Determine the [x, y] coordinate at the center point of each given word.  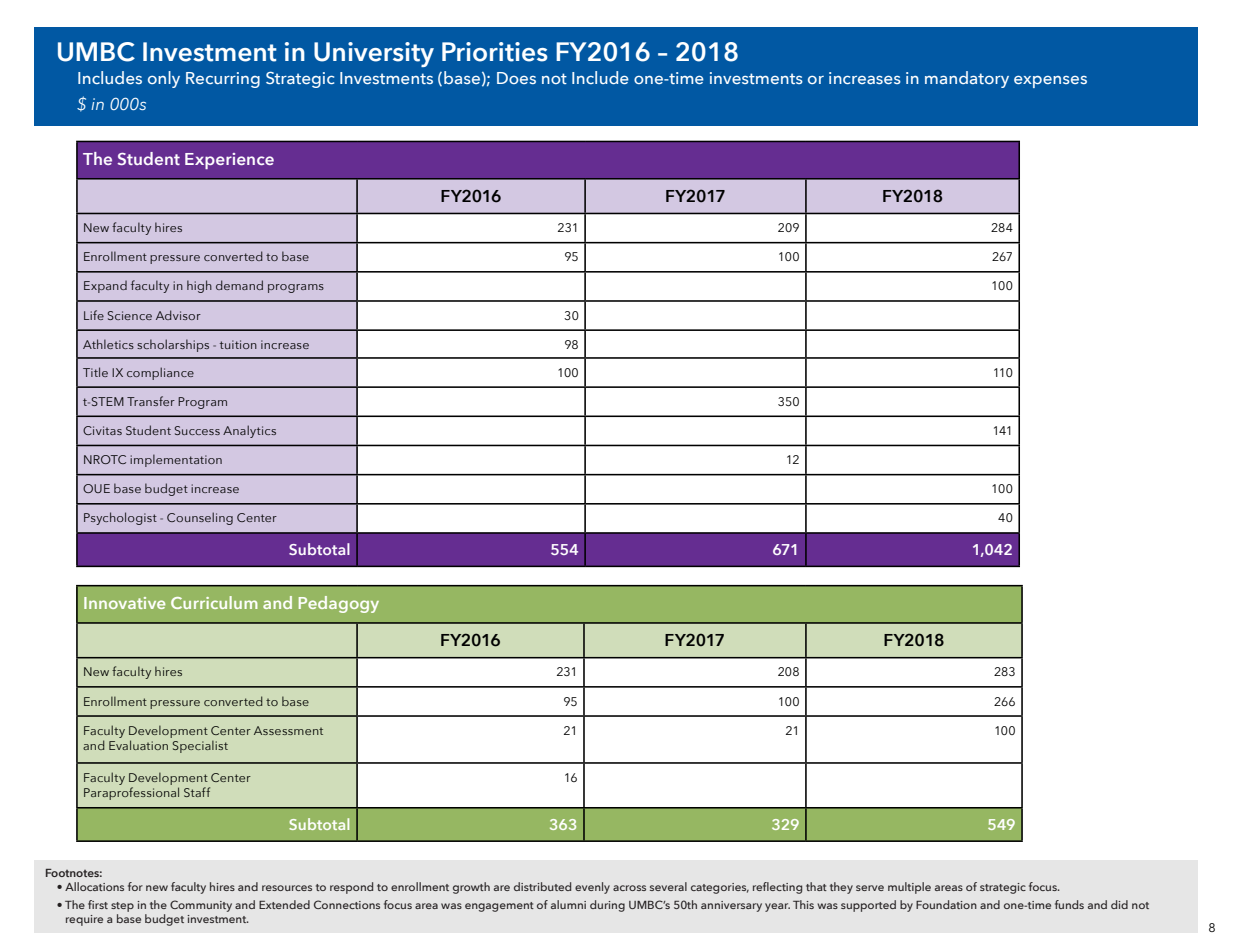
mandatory [967, 79]
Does [516, 78]
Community [201, 906]
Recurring [223, 80]
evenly [592, 888]
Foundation [946, 904]
